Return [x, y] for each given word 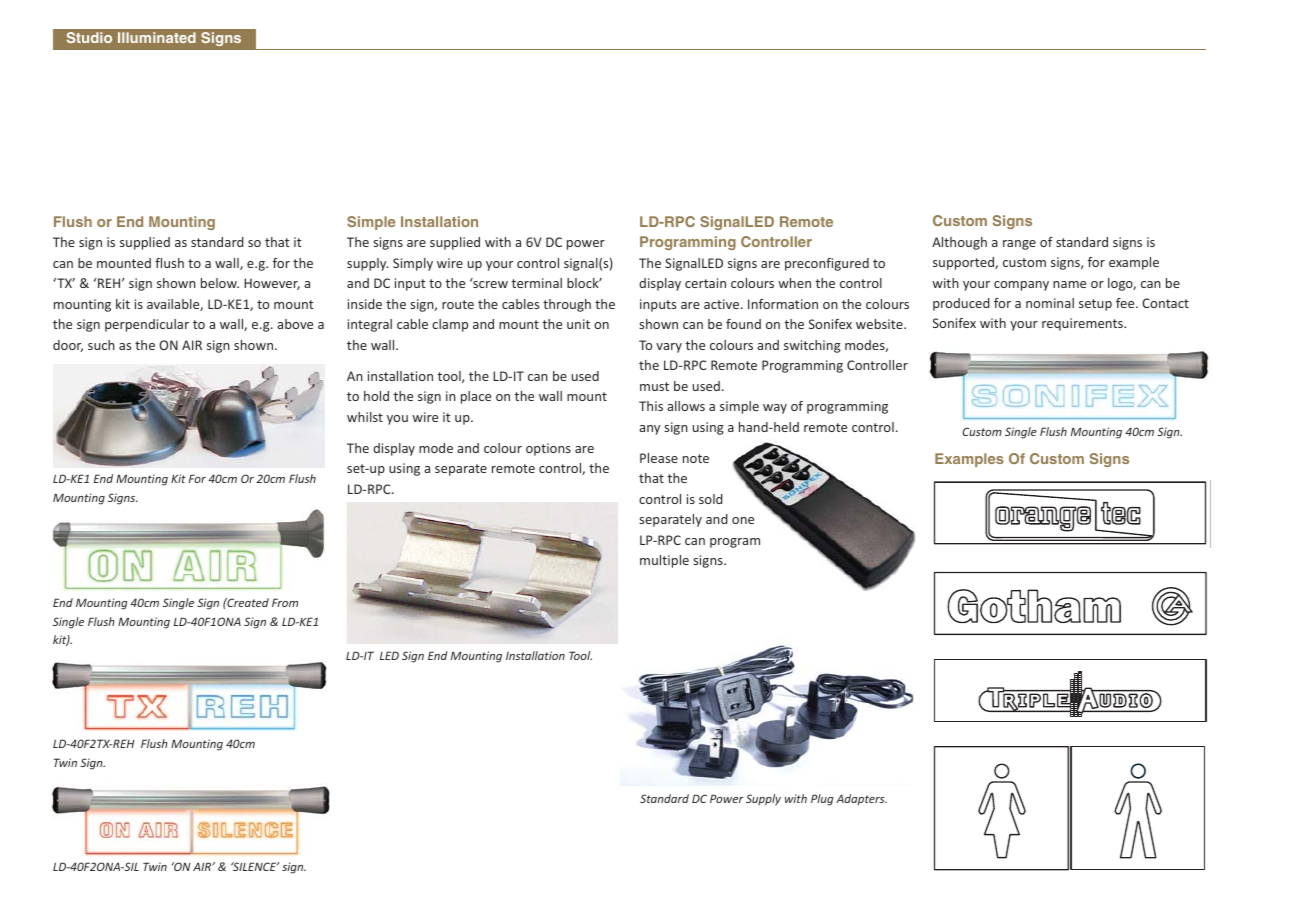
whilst [365, 417]
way [775, 409]
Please [659, 458]
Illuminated [157, 37]
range [1019, 245]
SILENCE [255, 866]
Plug [822, 800]
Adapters [861, 799]
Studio [89, 37]
